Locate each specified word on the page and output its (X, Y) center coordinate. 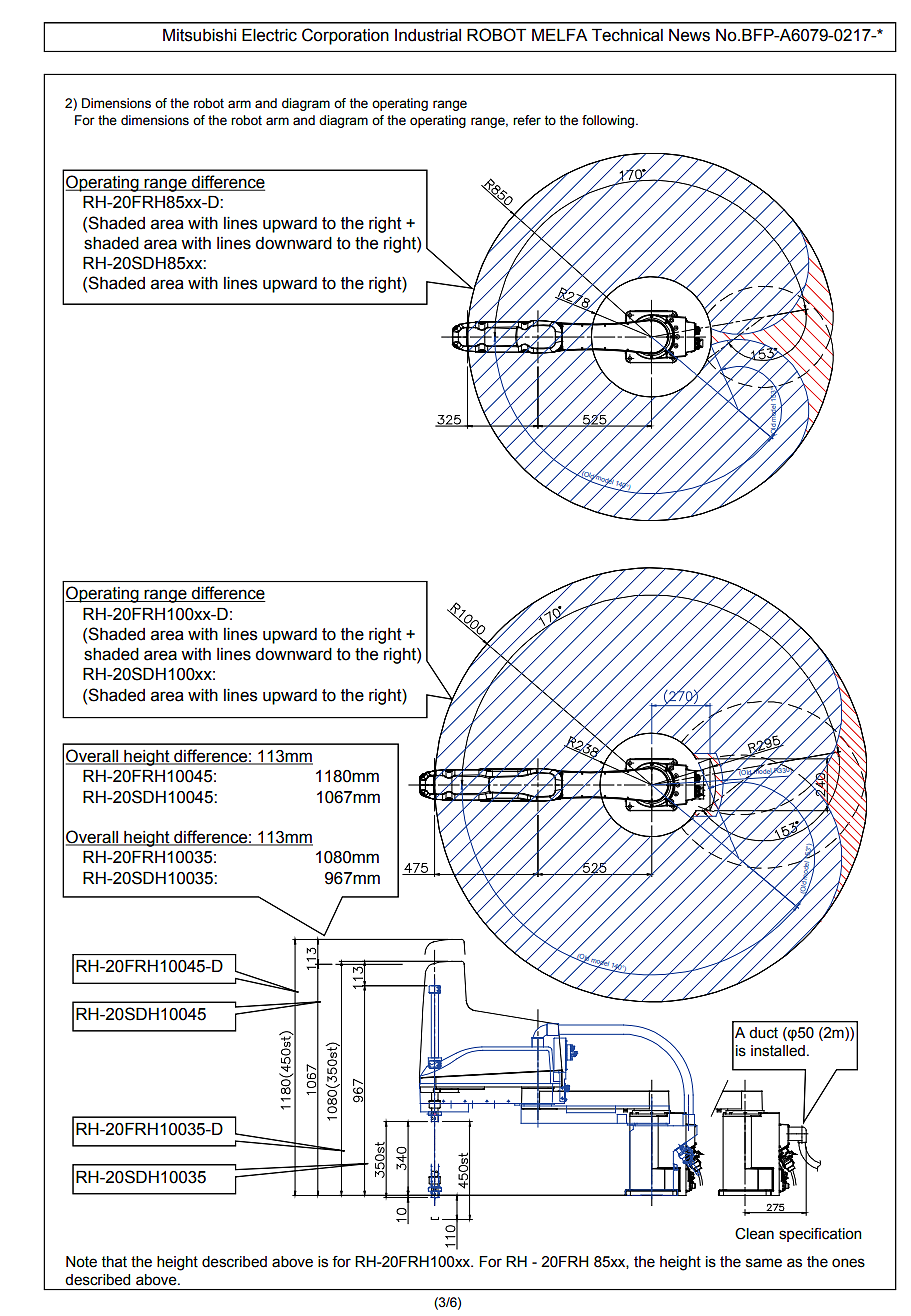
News (689, 35)
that (114, 1262)
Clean (754, 1234)
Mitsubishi (199, 35)
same (764, 1263)
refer (527, 120)
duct (763, 1033)
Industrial (428, 35)
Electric (269, 35)
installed (778, 1051)
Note (81, 1262)
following (609, 121)
